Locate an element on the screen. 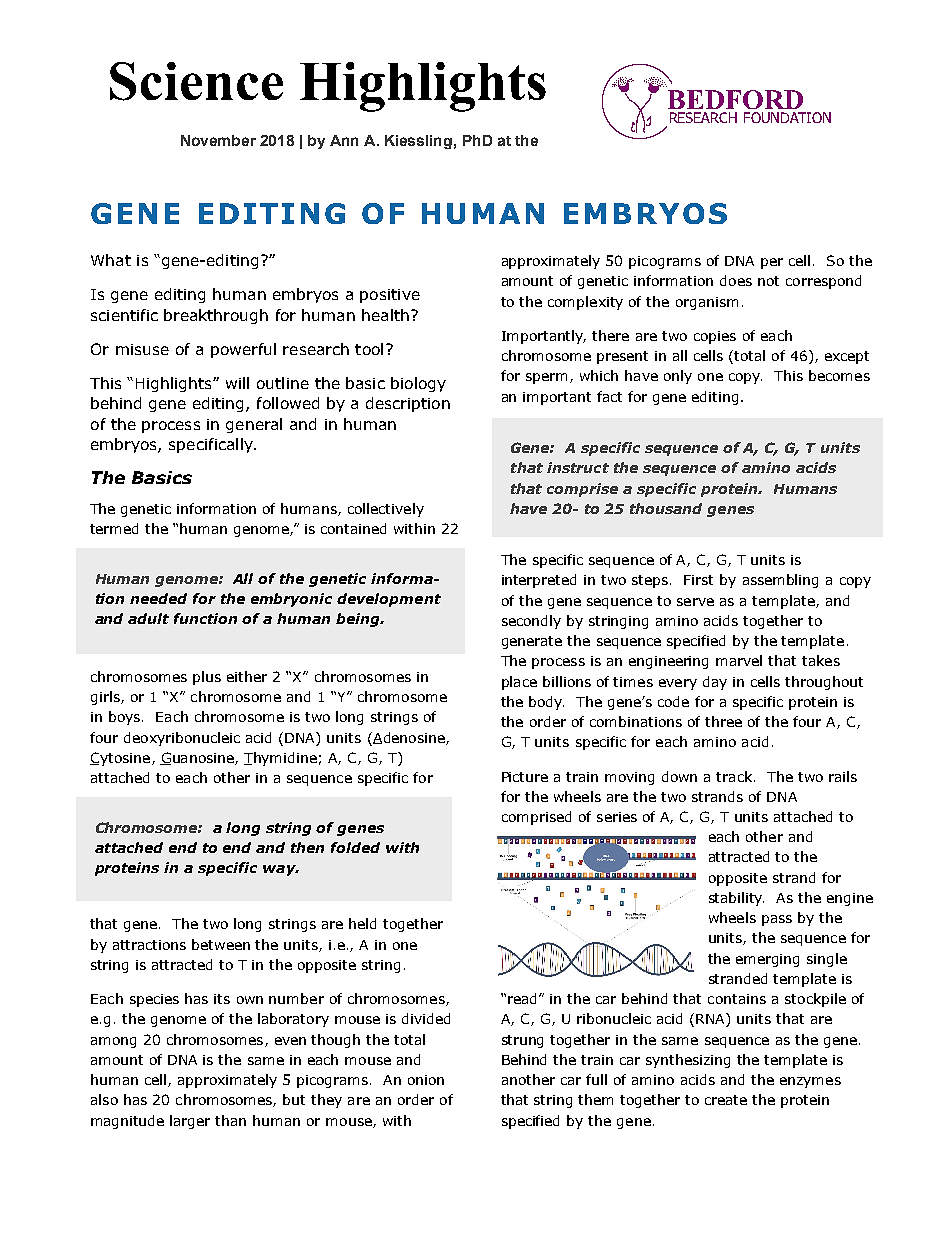 The image size is (952, 1233). adult is located at coordinates (148, 618).
